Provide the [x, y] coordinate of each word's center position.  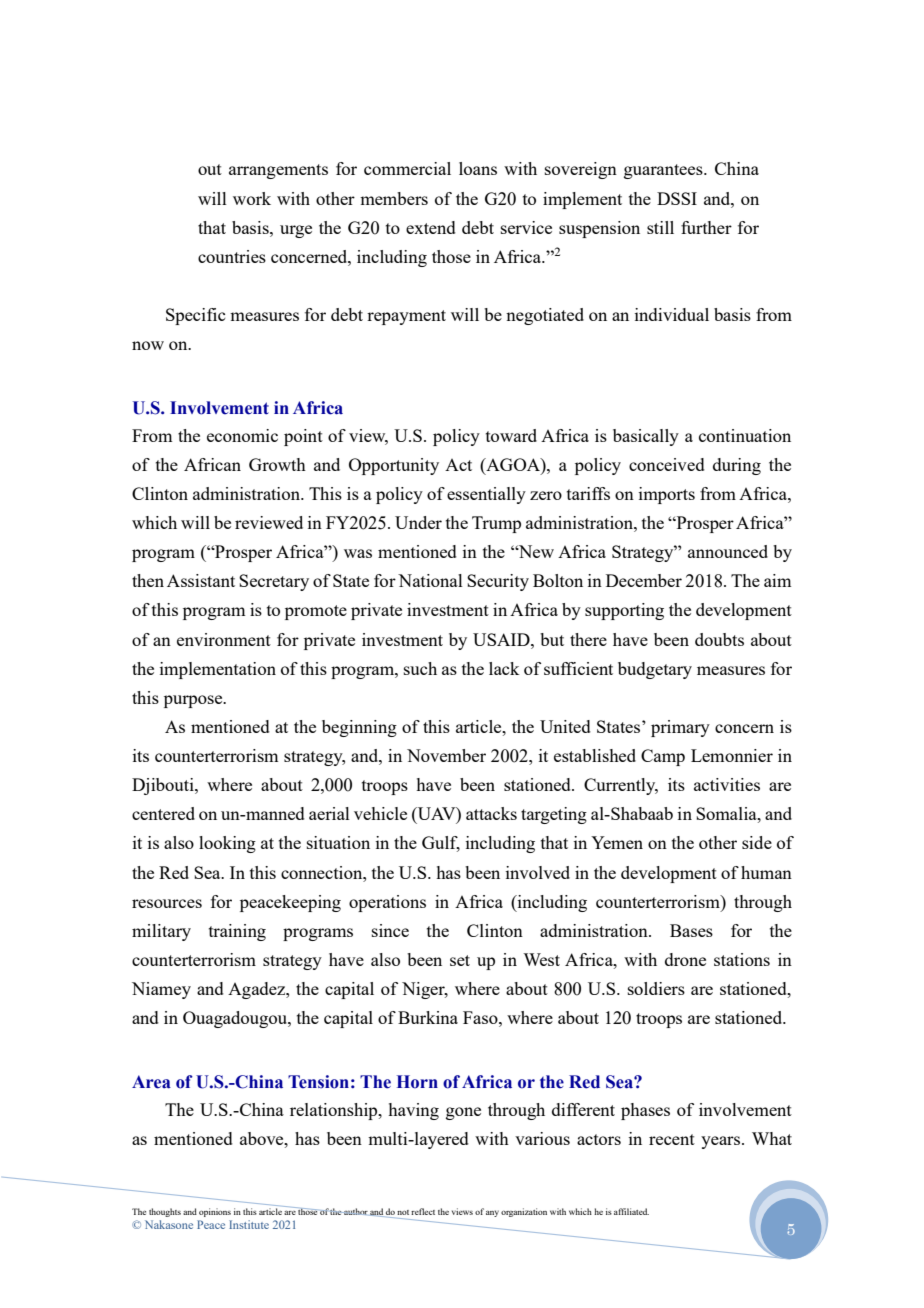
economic [242, 435]
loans [478, 168]
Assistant [201, 580]
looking [227, 844]
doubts [719, 639]
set [460, 960]
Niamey [161, 990]
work [252, 198]
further [706, 227]
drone [685, 959]
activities [727, 784]
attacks [491, 813]
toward [511, 435]
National [430, 580]
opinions [215, 1212]
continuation [745, 435]
